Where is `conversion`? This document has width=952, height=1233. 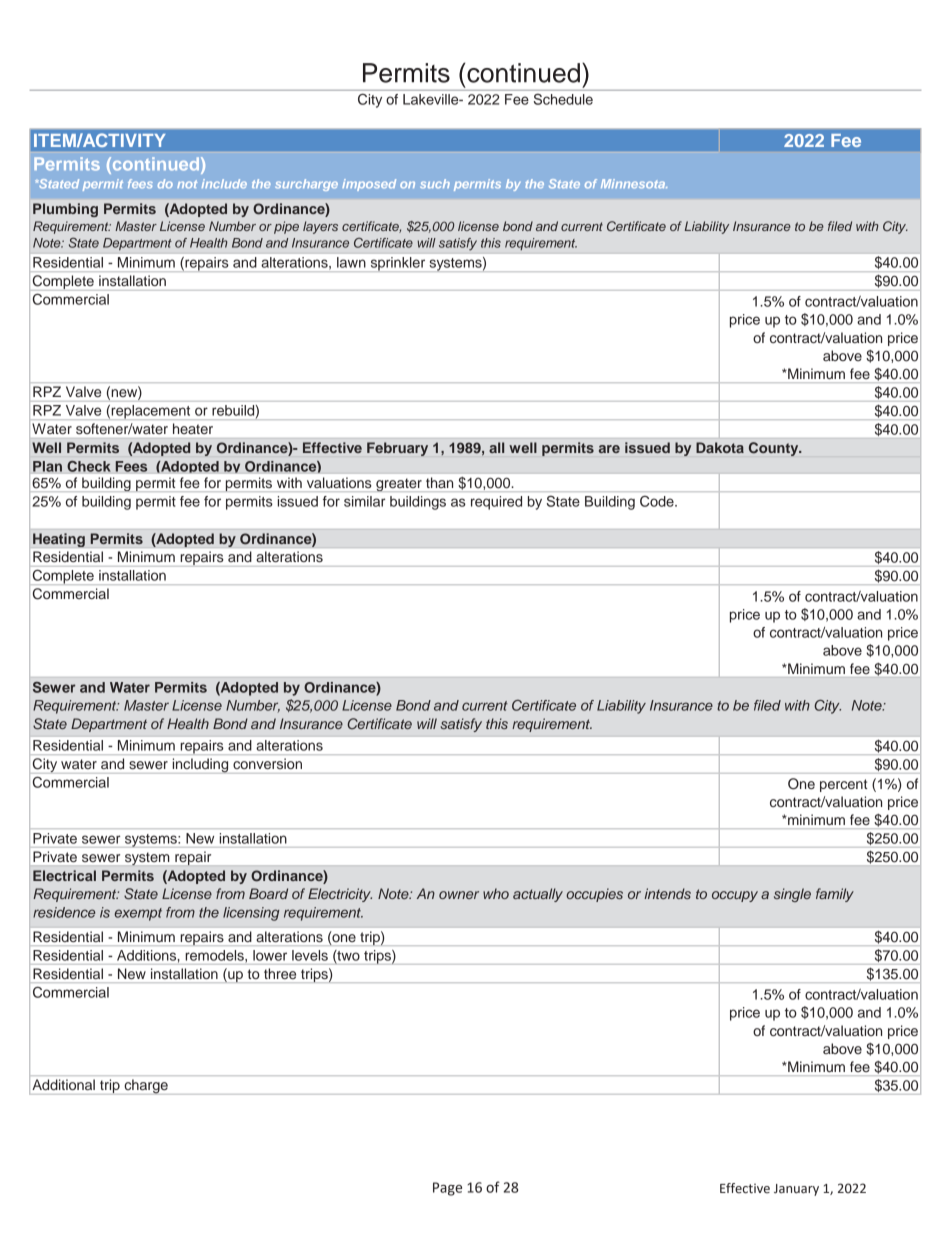 conversion is located at coordinates (267, 764).
